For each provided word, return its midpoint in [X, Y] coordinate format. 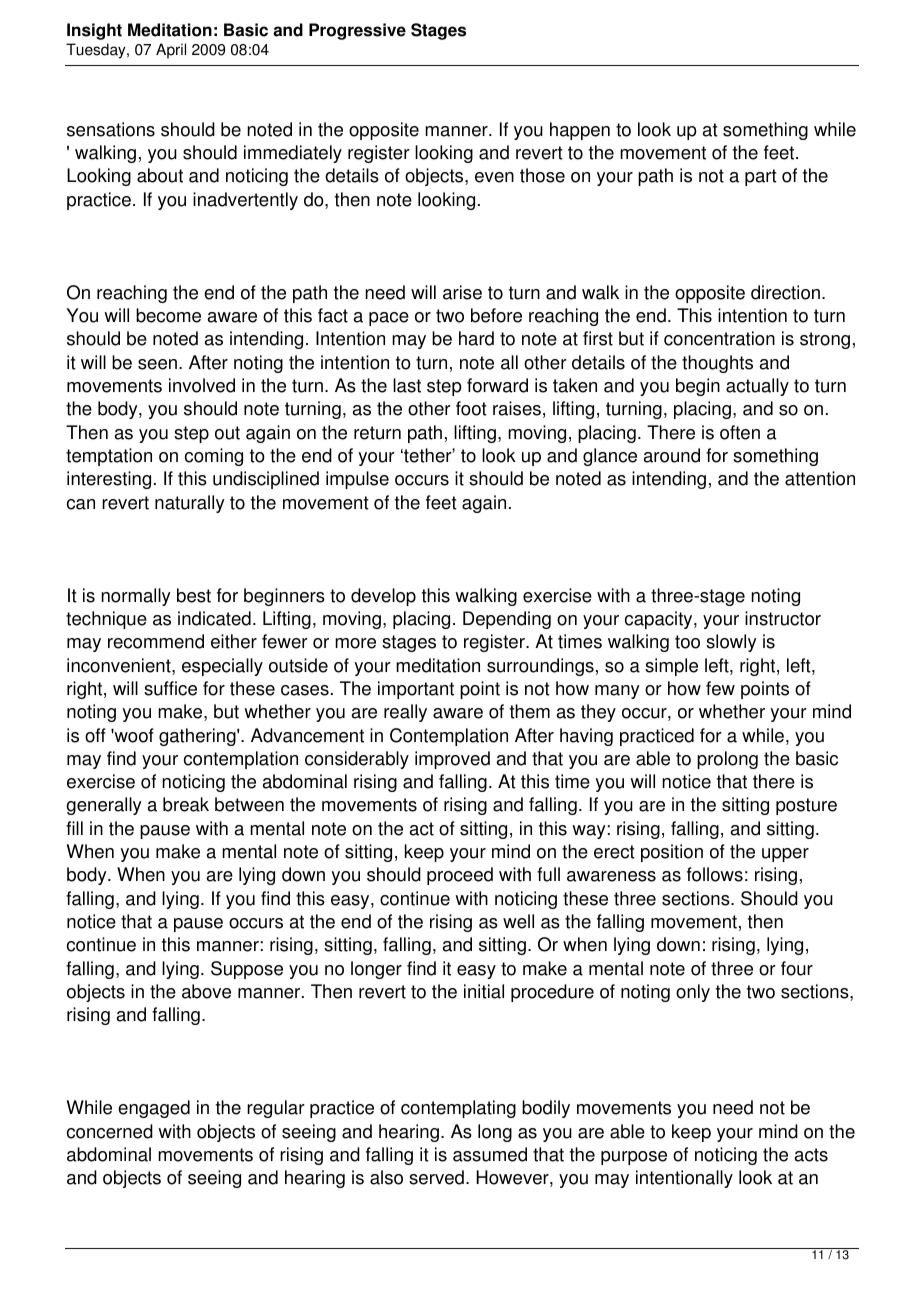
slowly [731, 643]
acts [811, 1155]
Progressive [357, 31]
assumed [490, 1154]
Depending [507, 620]
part [761, 177]
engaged [154, 1109]
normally [136, 597]
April [171, 51]
